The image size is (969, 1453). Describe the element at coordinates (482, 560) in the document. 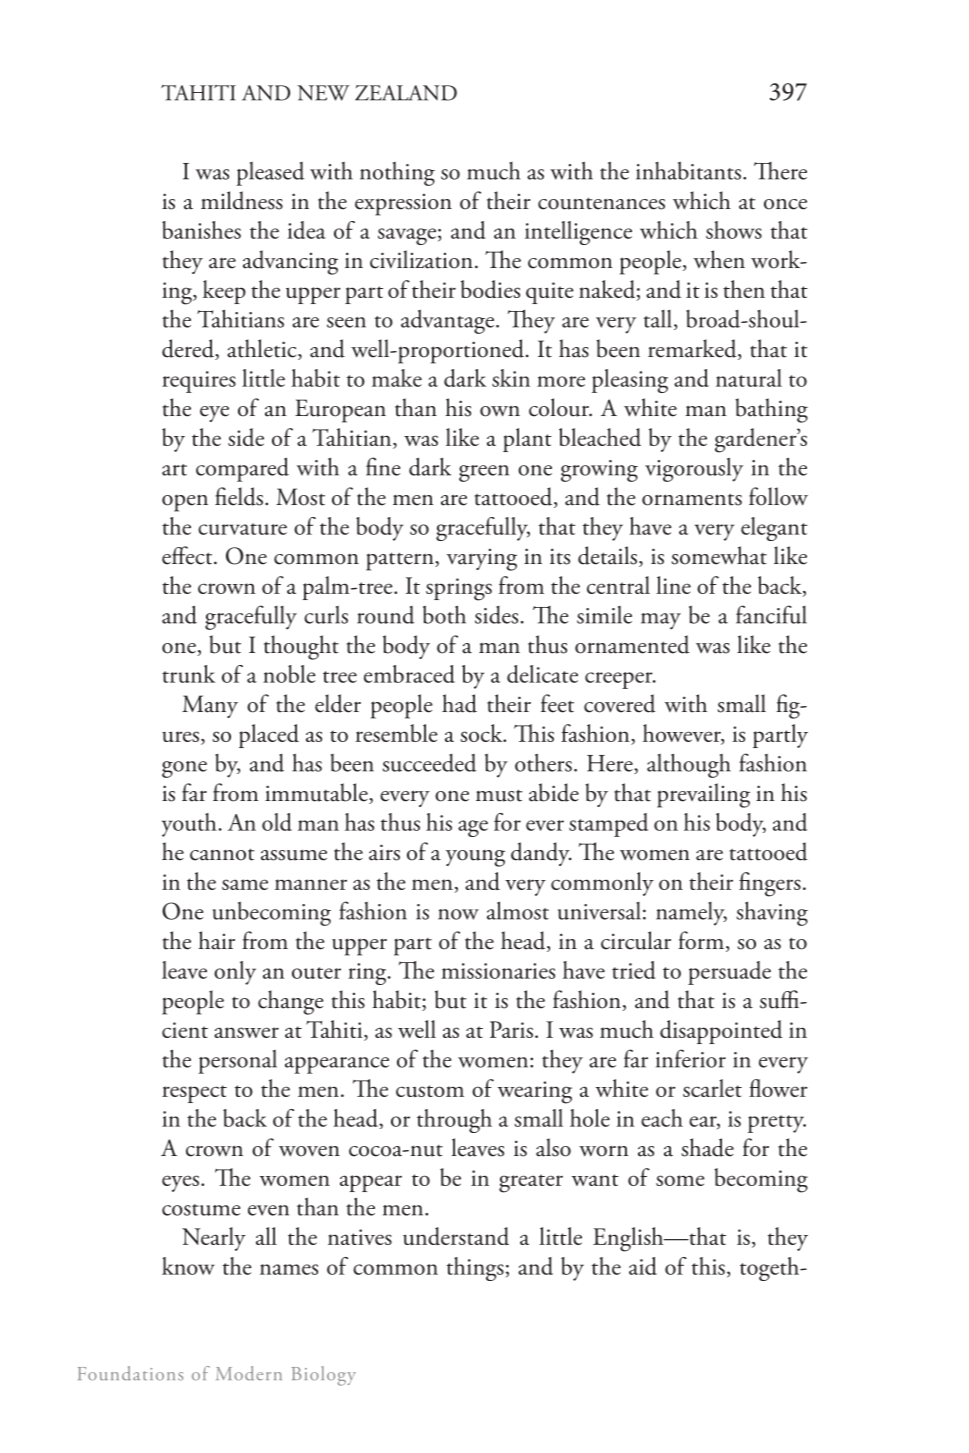

I see `varying` at that location.
